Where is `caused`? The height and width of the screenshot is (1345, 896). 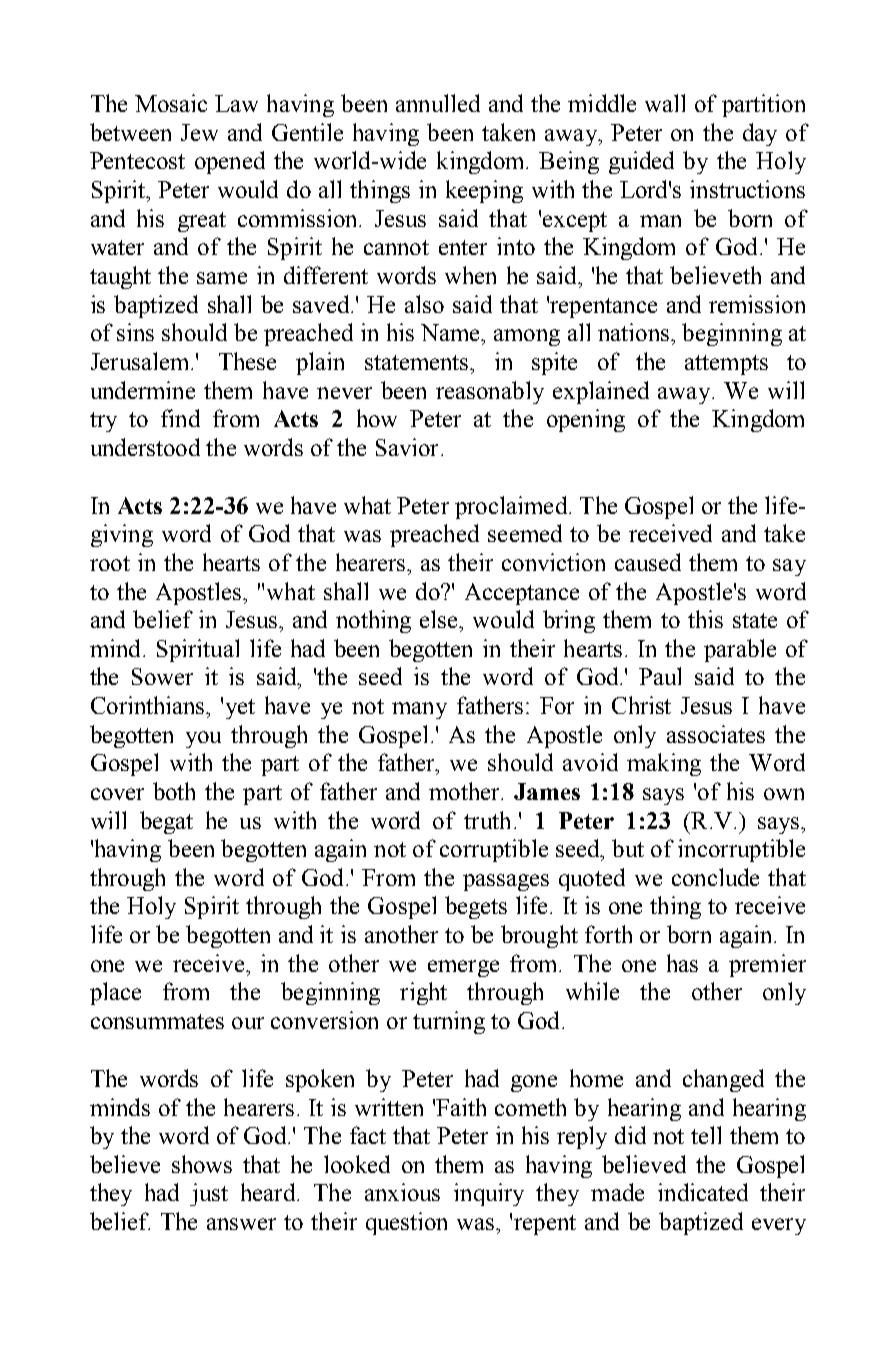 caused is located at coordinates (648, 562).
